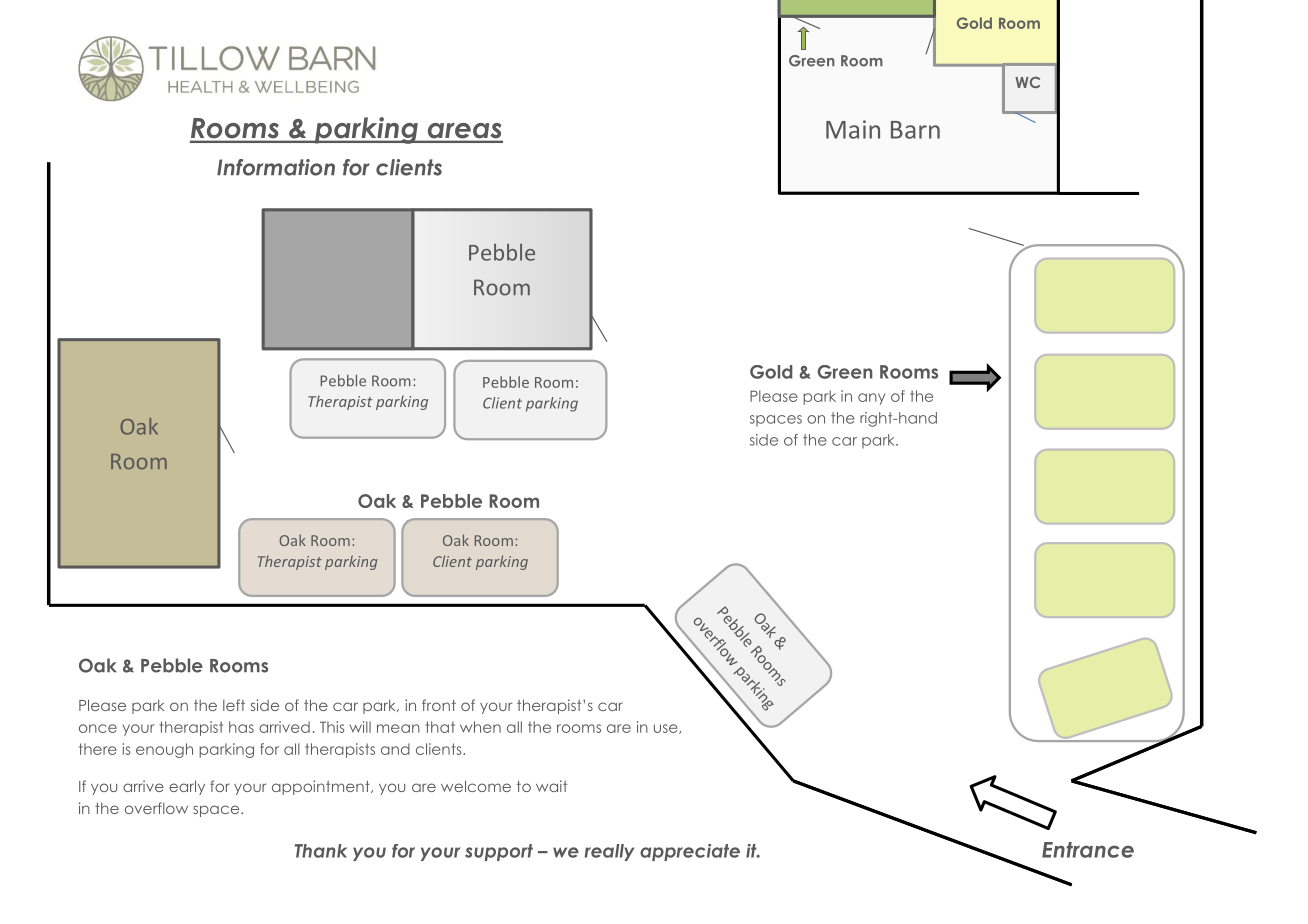  Describe the element at coordinates (609, 852) in the page. I see `really` at that location.
